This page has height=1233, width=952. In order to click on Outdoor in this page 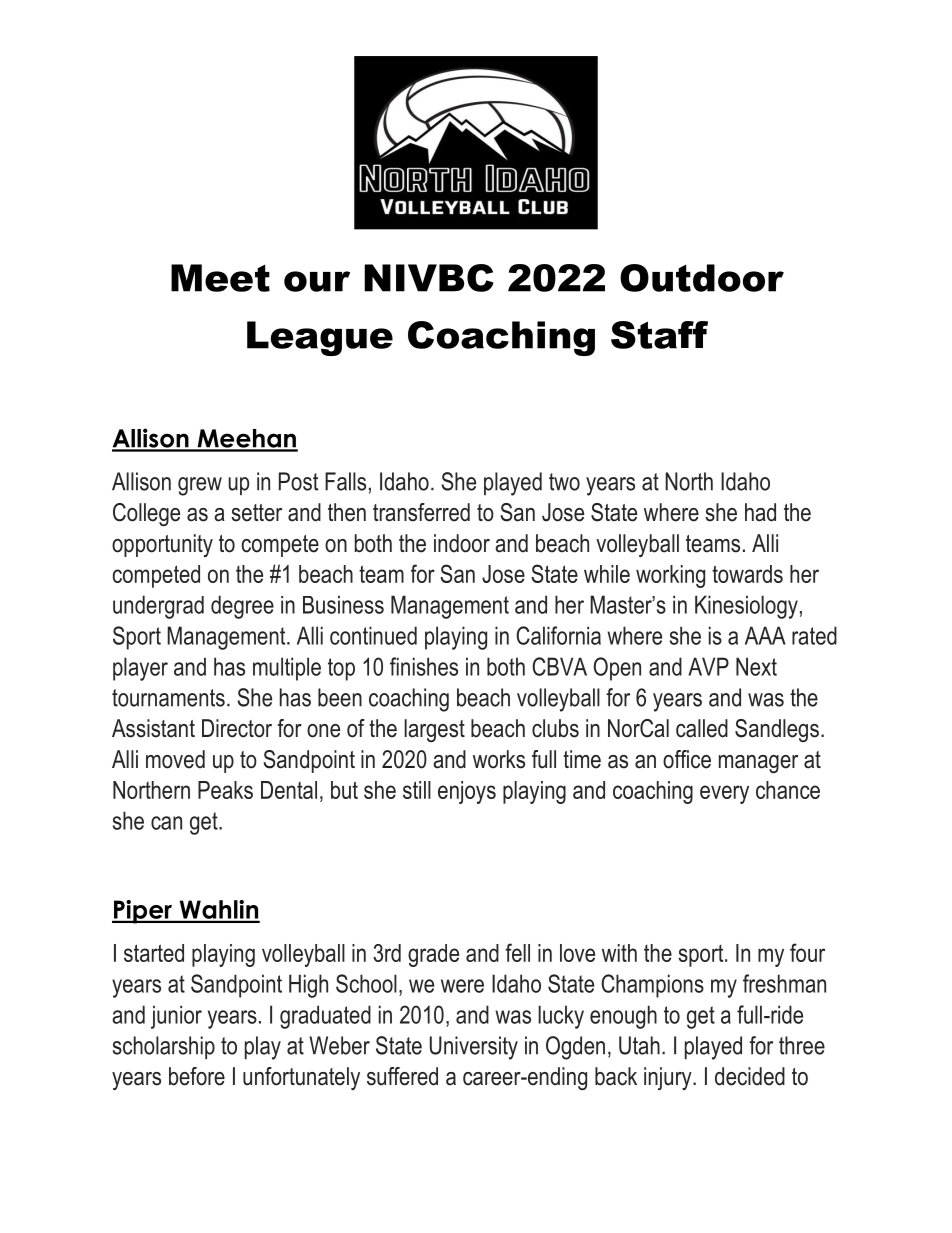, I will do `click(702, 278)`.
